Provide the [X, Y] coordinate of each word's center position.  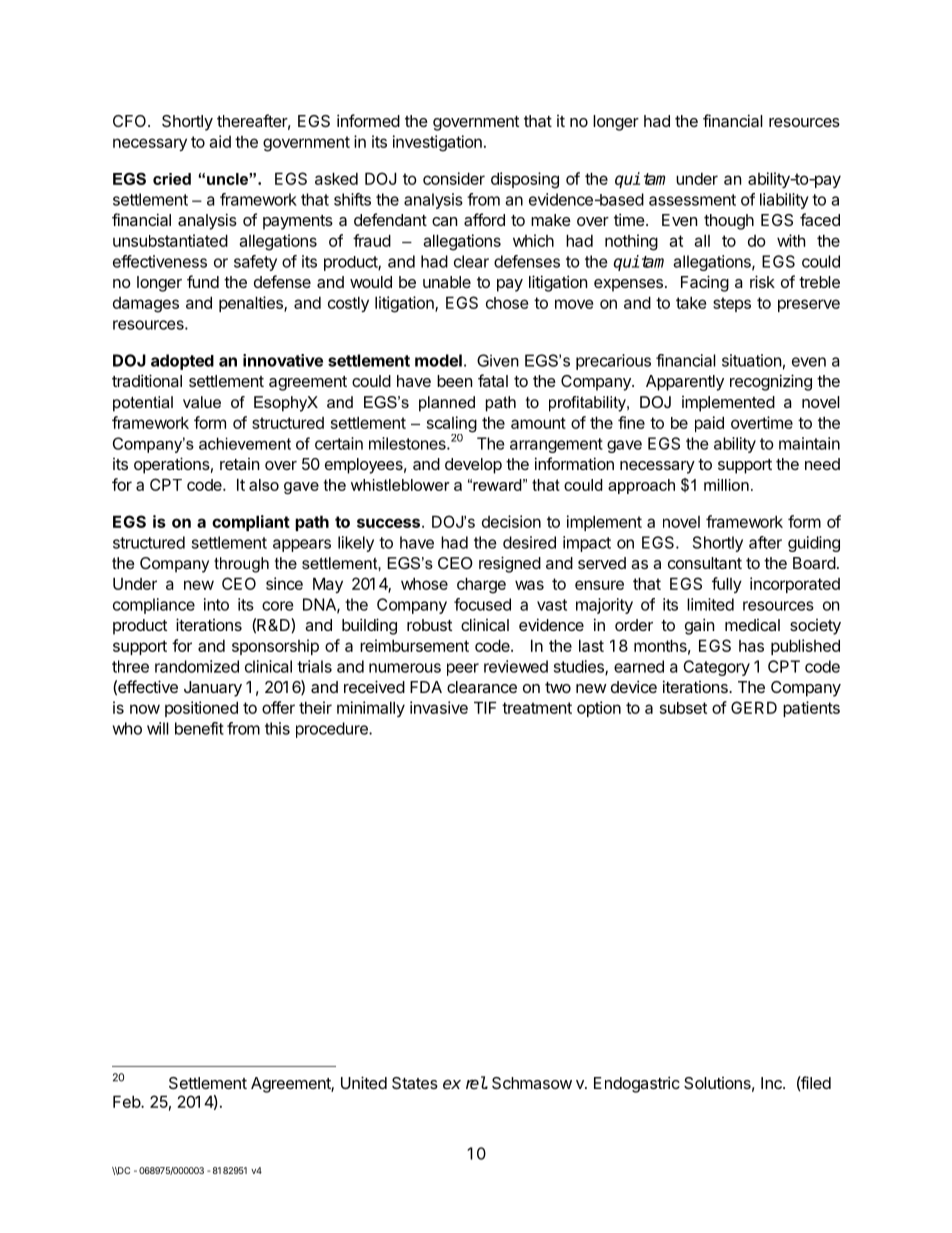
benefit [199, 728]
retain [239, 464]
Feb [127, 1101]
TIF [485, 707]
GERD [754, 707]
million [726, 485]
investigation [437, 143]
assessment [692, 200]
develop [473, 466]
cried [172, 179]
